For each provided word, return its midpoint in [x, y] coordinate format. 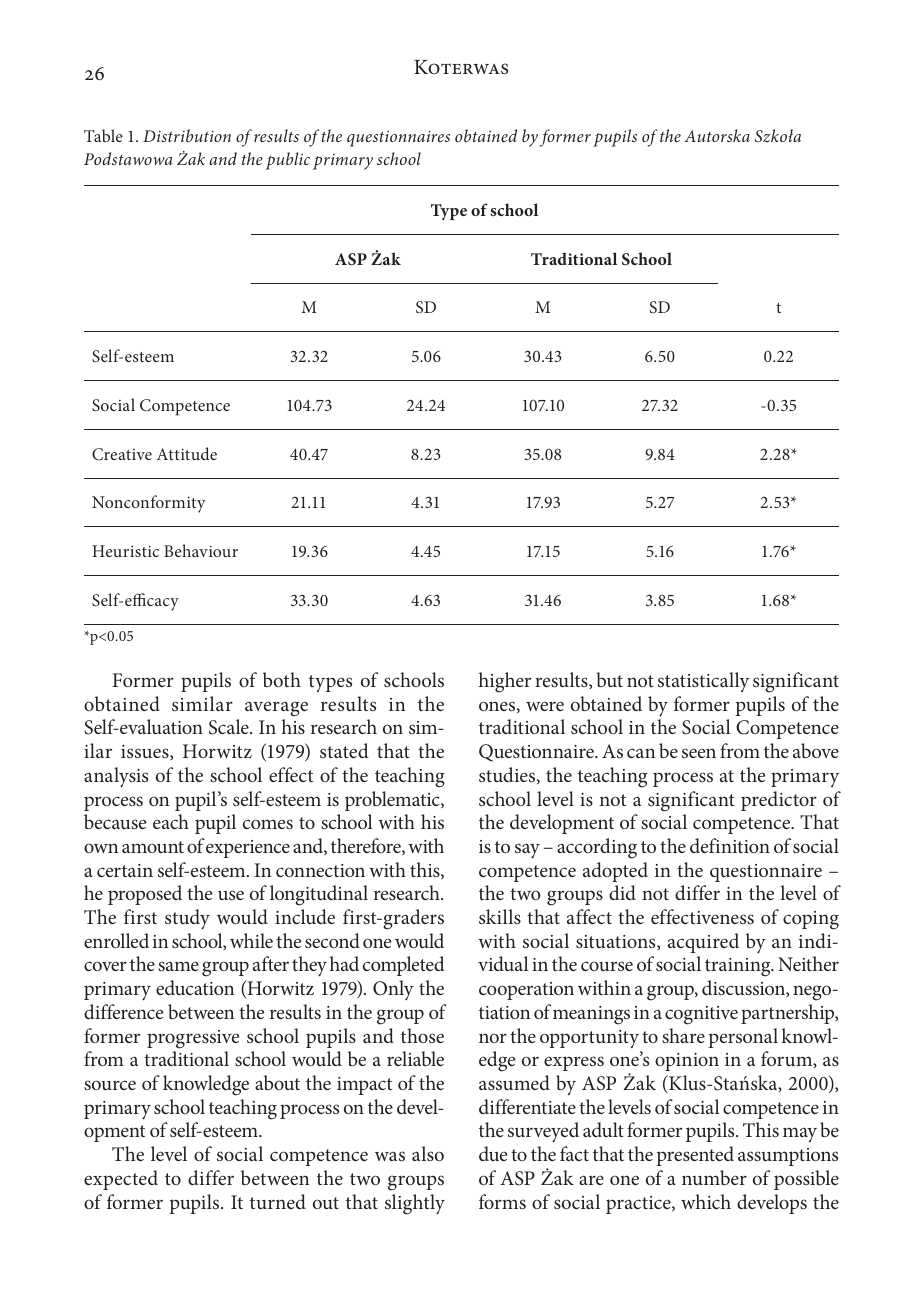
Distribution [187, 135]
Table [103, 135]
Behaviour [201, 550]
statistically [703, 682]
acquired [703, 943]
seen [699, 753]
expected [121, 1180]
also [428, 1153]
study [187, 919]
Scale [230, 727]
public [288, 161]
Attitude [187, 453]
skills [500, 916]
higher [505, 682]
